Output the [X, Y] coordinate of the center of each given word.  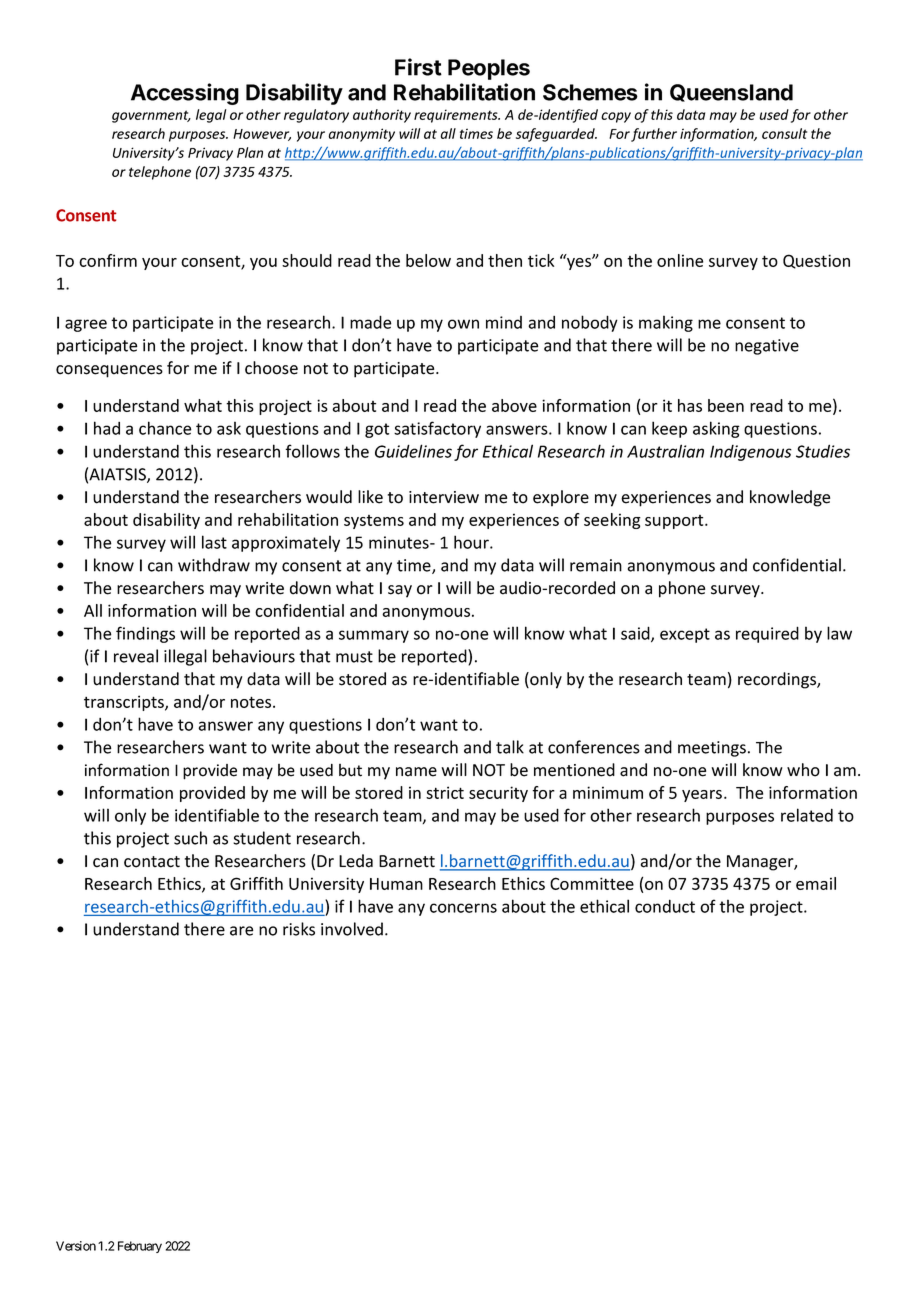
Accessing [185, 94]
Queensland [731, 93]
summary [374, 636]
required [767, 634]
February [140, 1247]
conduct [665, 906]
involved [352, 929]
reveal [136, 656]
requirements [457, 116]
